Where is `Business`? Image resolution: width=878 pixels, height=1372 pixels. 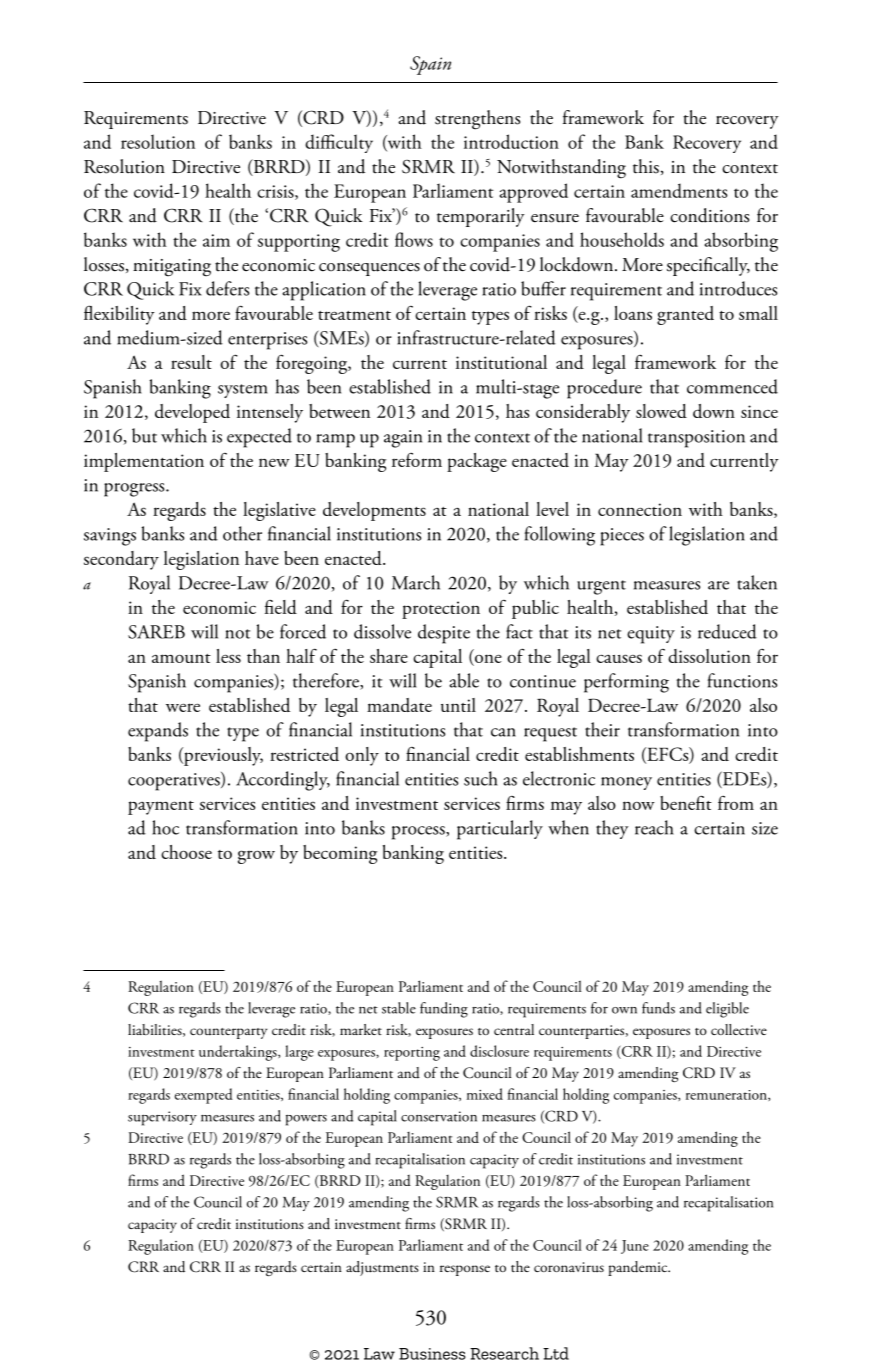
Business is located at coordinates (432, 1354).
